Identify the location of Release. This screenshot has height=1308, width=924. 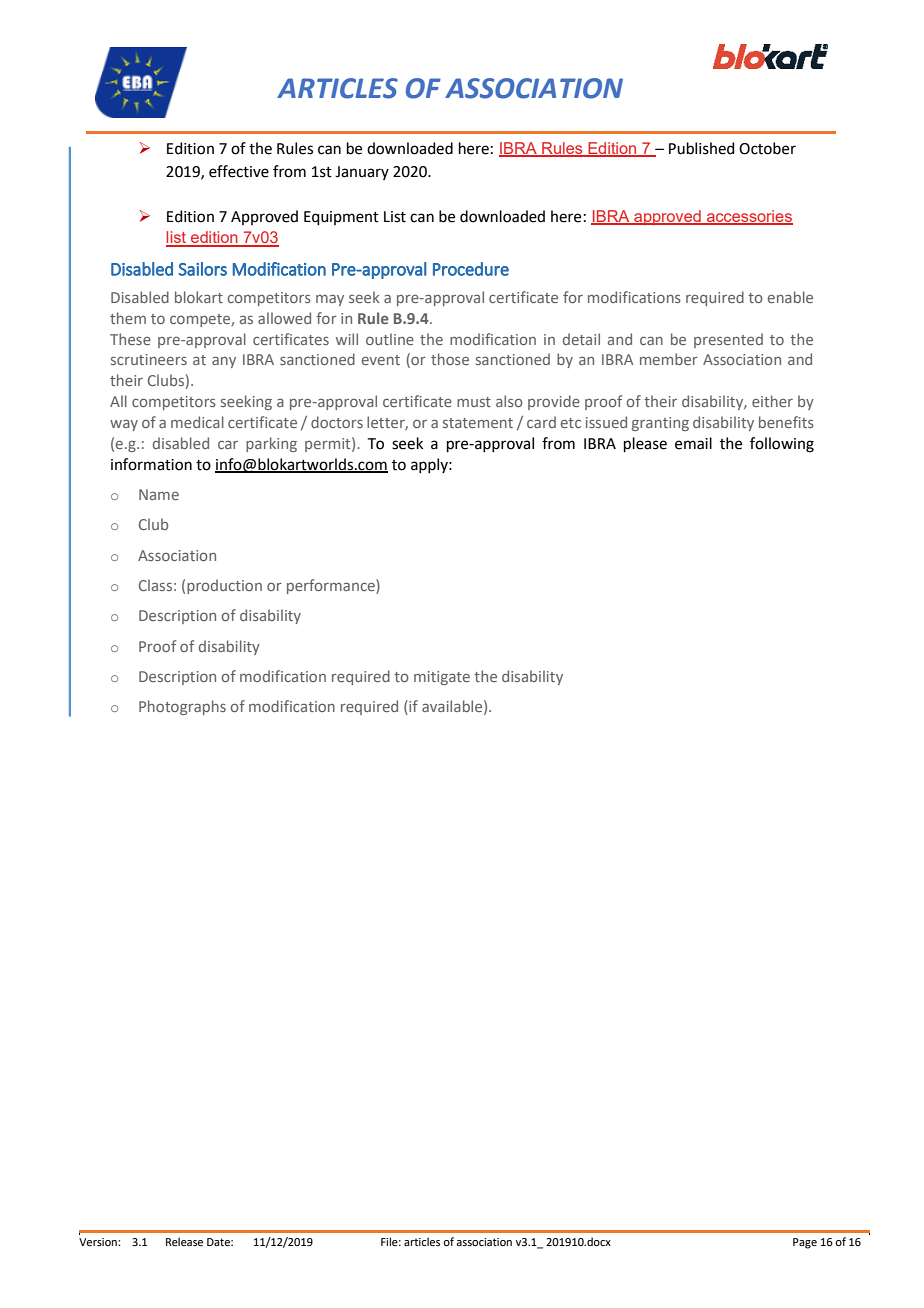
(184, 1241).
